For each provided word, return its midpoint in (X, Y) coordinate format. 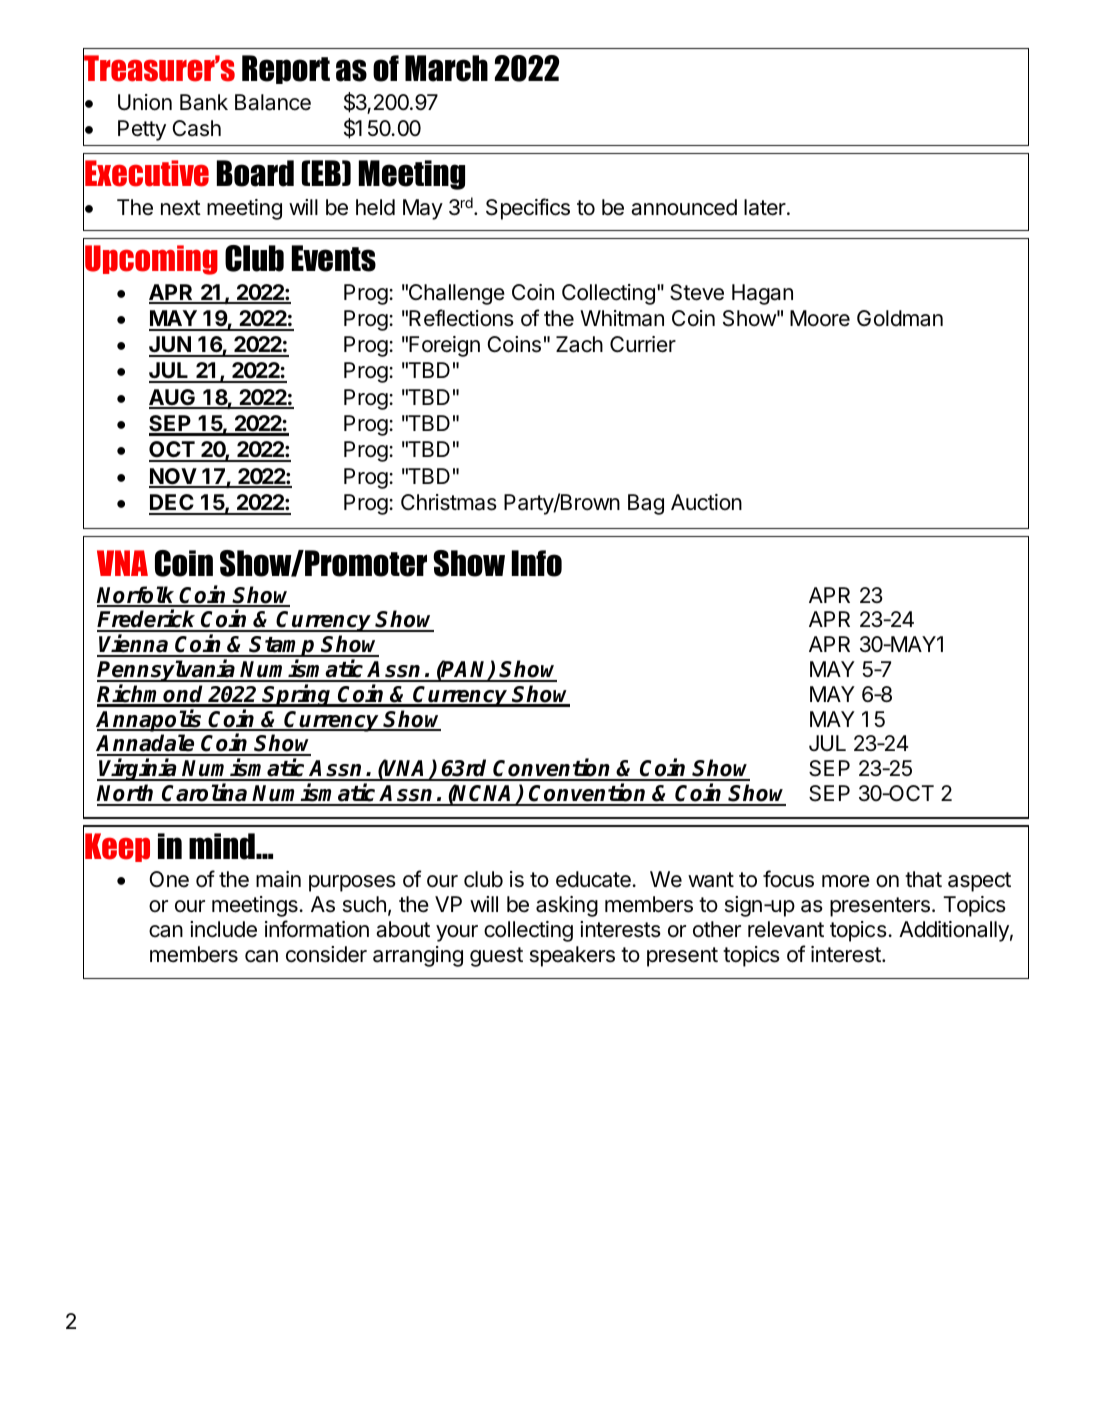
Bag (646, 504)
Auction (706, 502)
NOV (173, 477)
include (223, 929)
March (446, 68)
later (766, 207)
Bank (204, 102)
